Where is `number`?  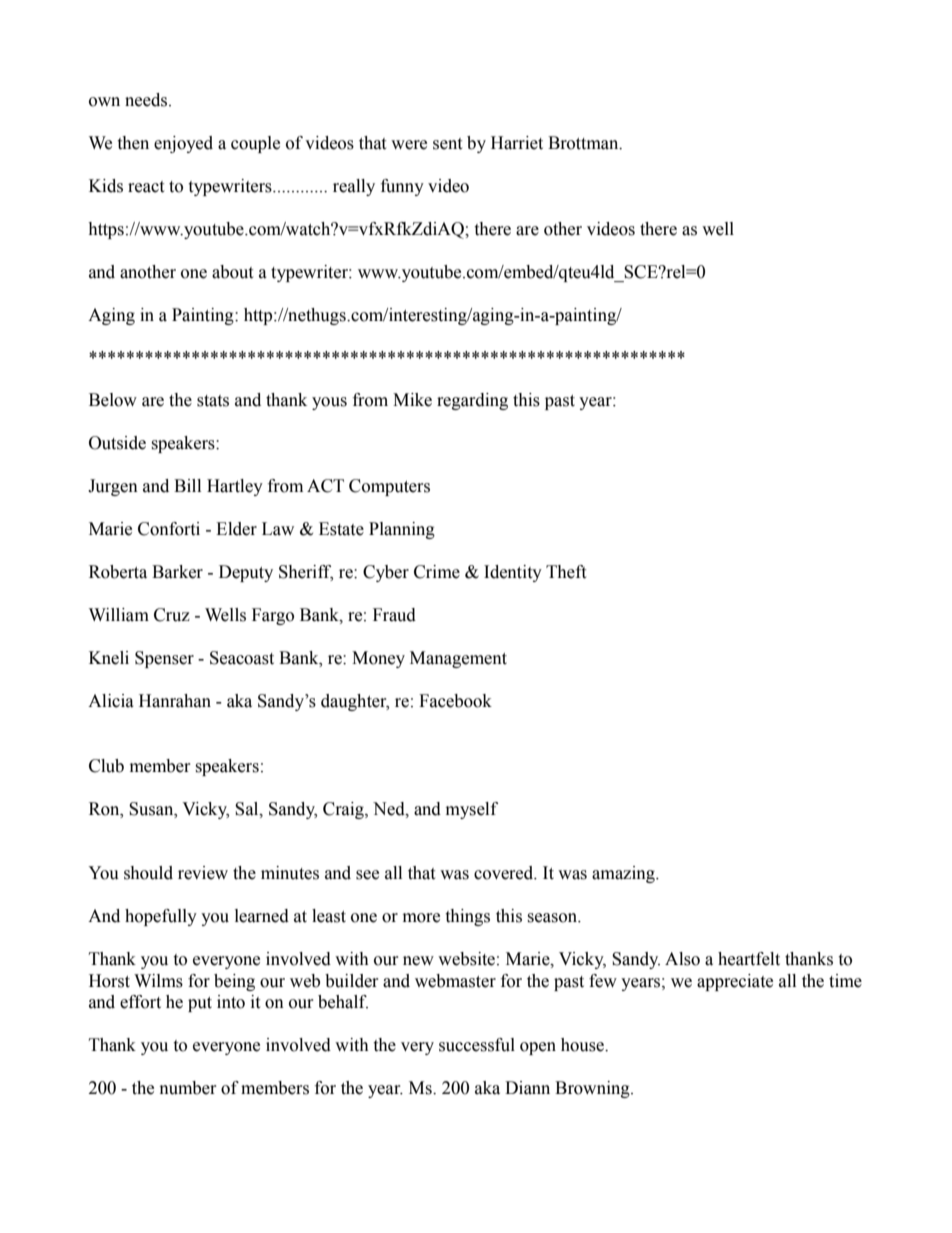
number is located at coordinates (188, 1088).
